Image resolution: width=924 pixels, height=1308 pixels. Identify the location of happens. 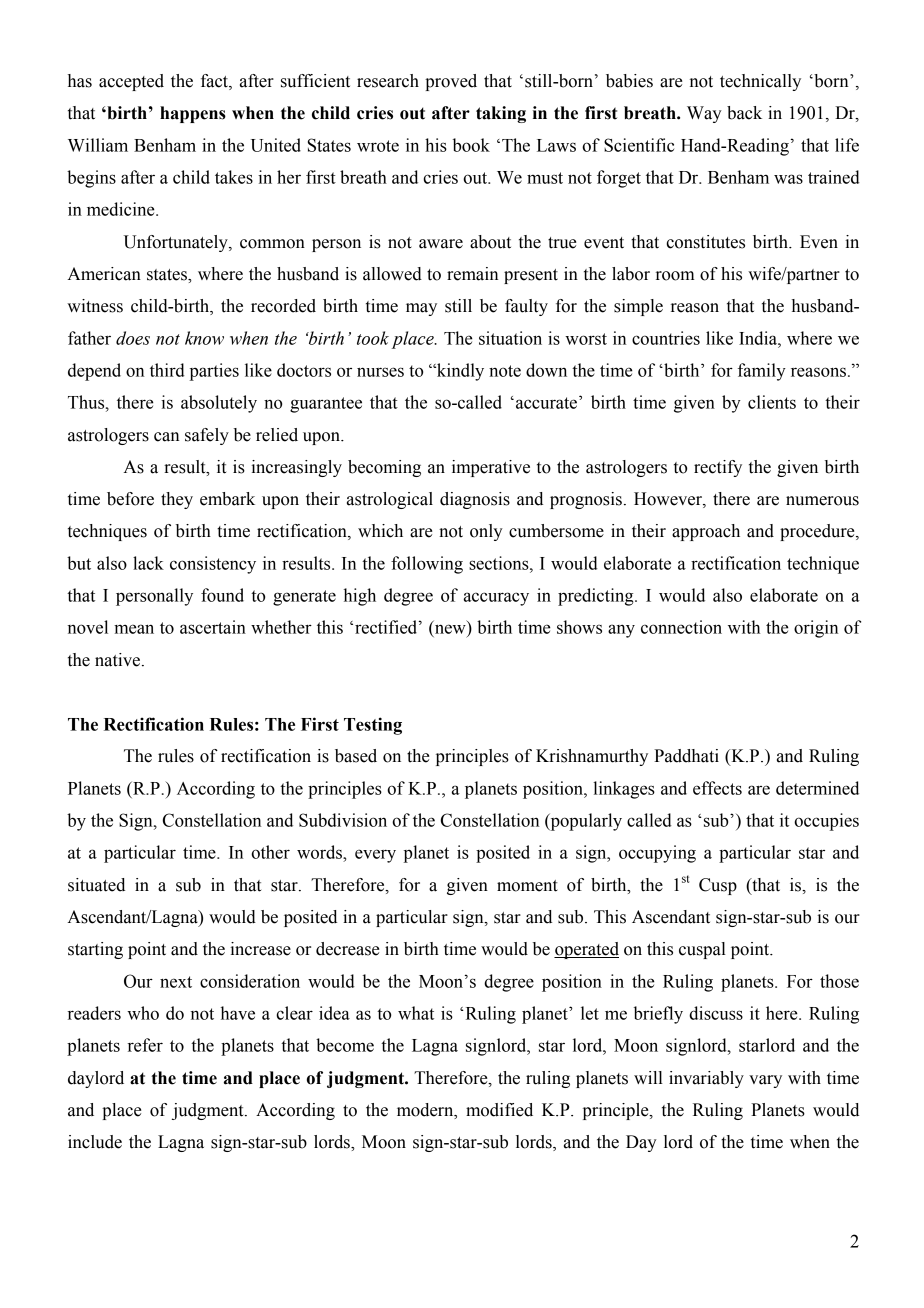
(193, 114).
